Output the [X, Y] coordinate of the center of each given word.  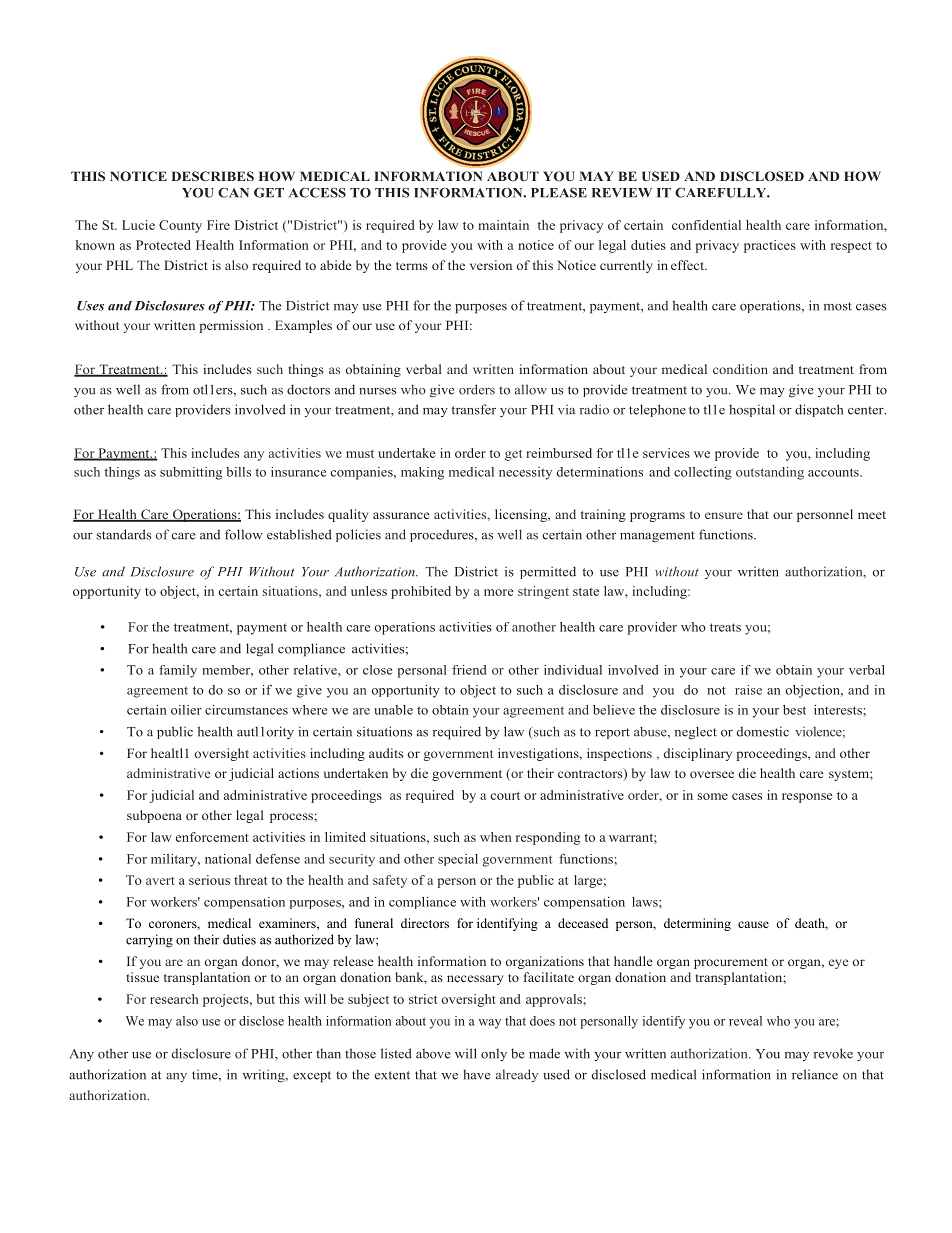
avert [160, 881]
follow [244, 534]
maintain [503, 225]
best [794, 710]
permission [231, 326]
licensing [522, 515]
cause [753, 924]
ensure [724, 515]
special [458, 860]
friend [469, 670]
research [174, 999]
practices [770, 246]
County [180, 226]
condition [740, 369]
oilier [186, 710]
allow [531, 389]
